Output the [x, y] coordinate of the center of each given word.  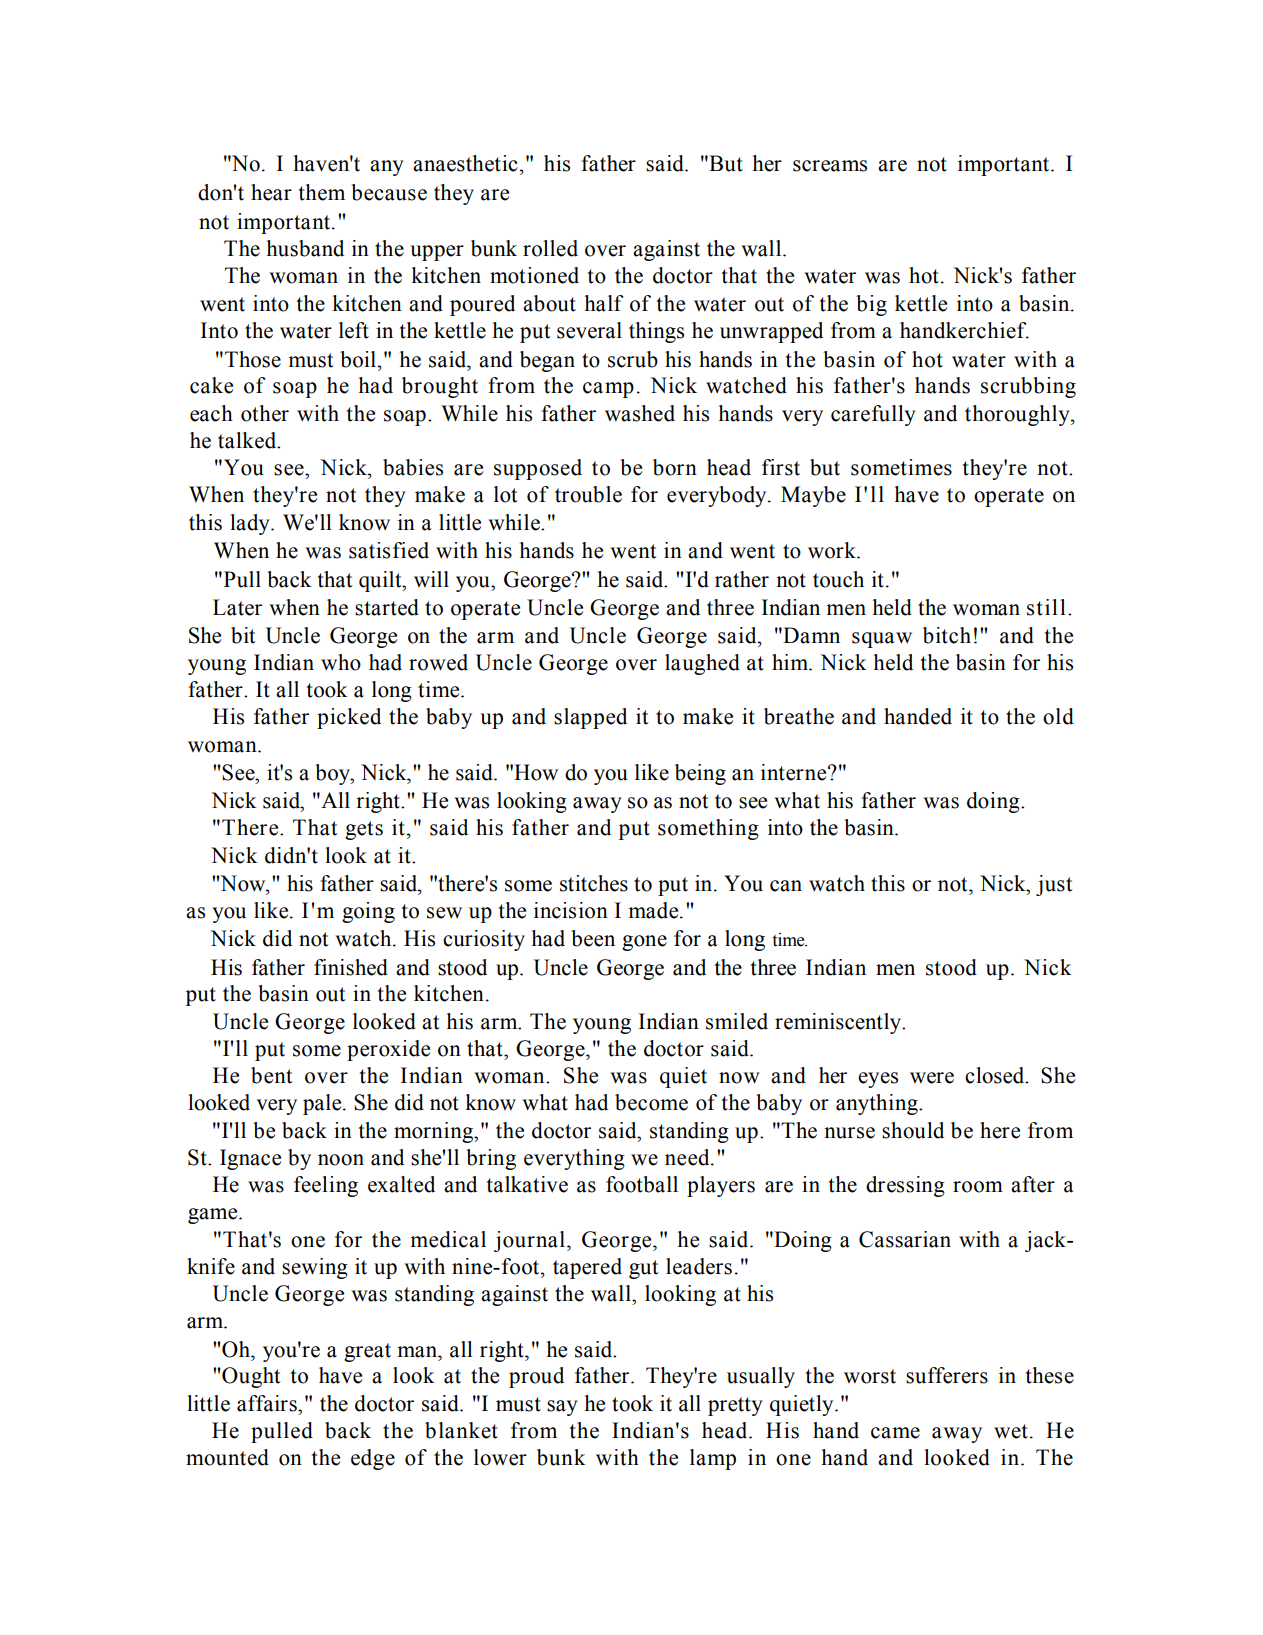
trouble [588, 494]
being [700, 774]
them [321, 192]
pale [323, 1104]
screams [830, 166]
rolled [550, 248]
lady [251, 524]
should [913, 1130]
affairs [268, 1403]
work [833, 550]
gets [364, 830]
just [1054, 885]
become [651, 1102]
